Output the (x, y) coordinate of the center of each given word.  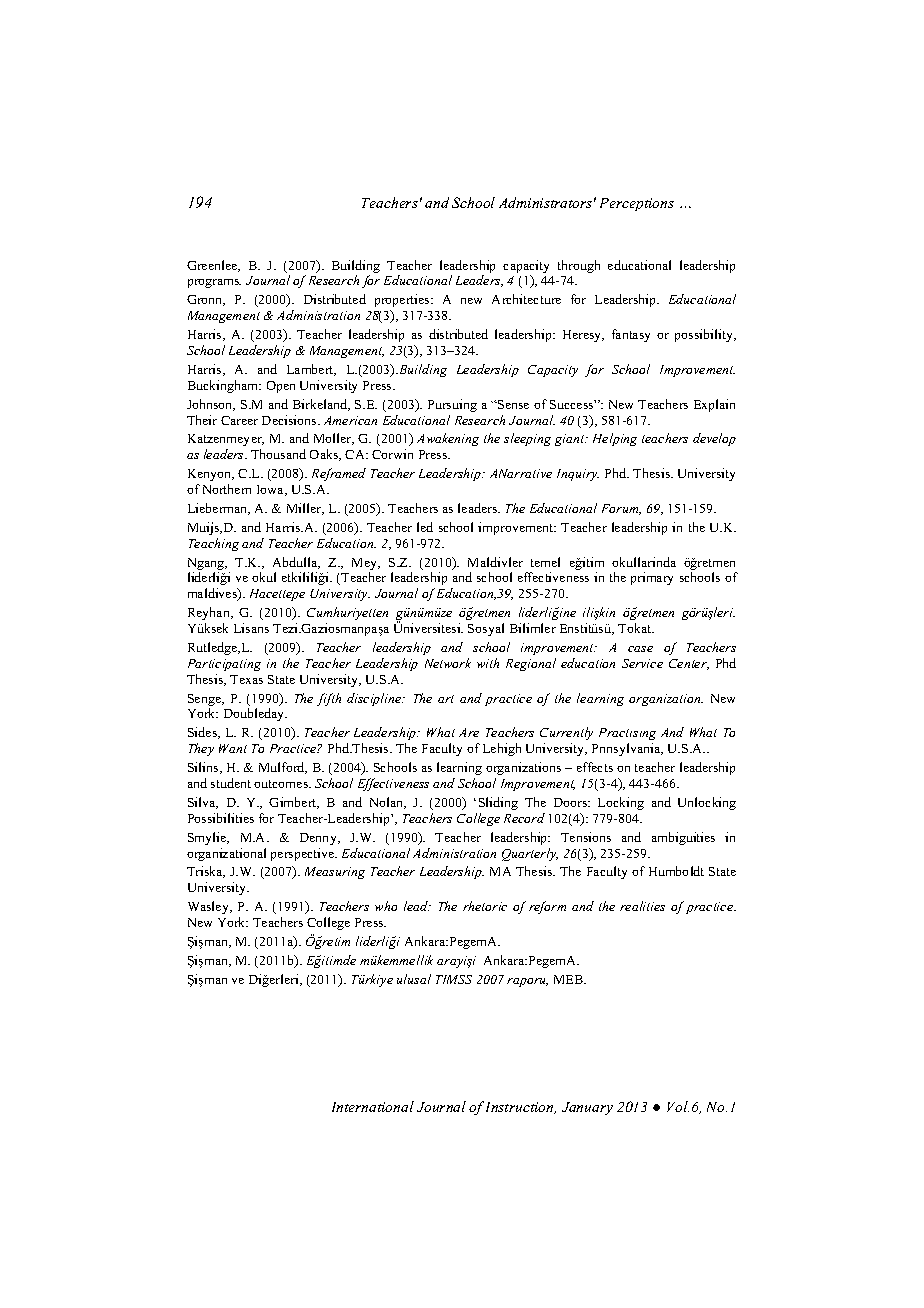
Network (448, 663)
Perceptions (637, 204)
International (373, 1106)
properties (403, 300)
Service (642, 663)
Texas (246, 679)
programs (214, 283)
